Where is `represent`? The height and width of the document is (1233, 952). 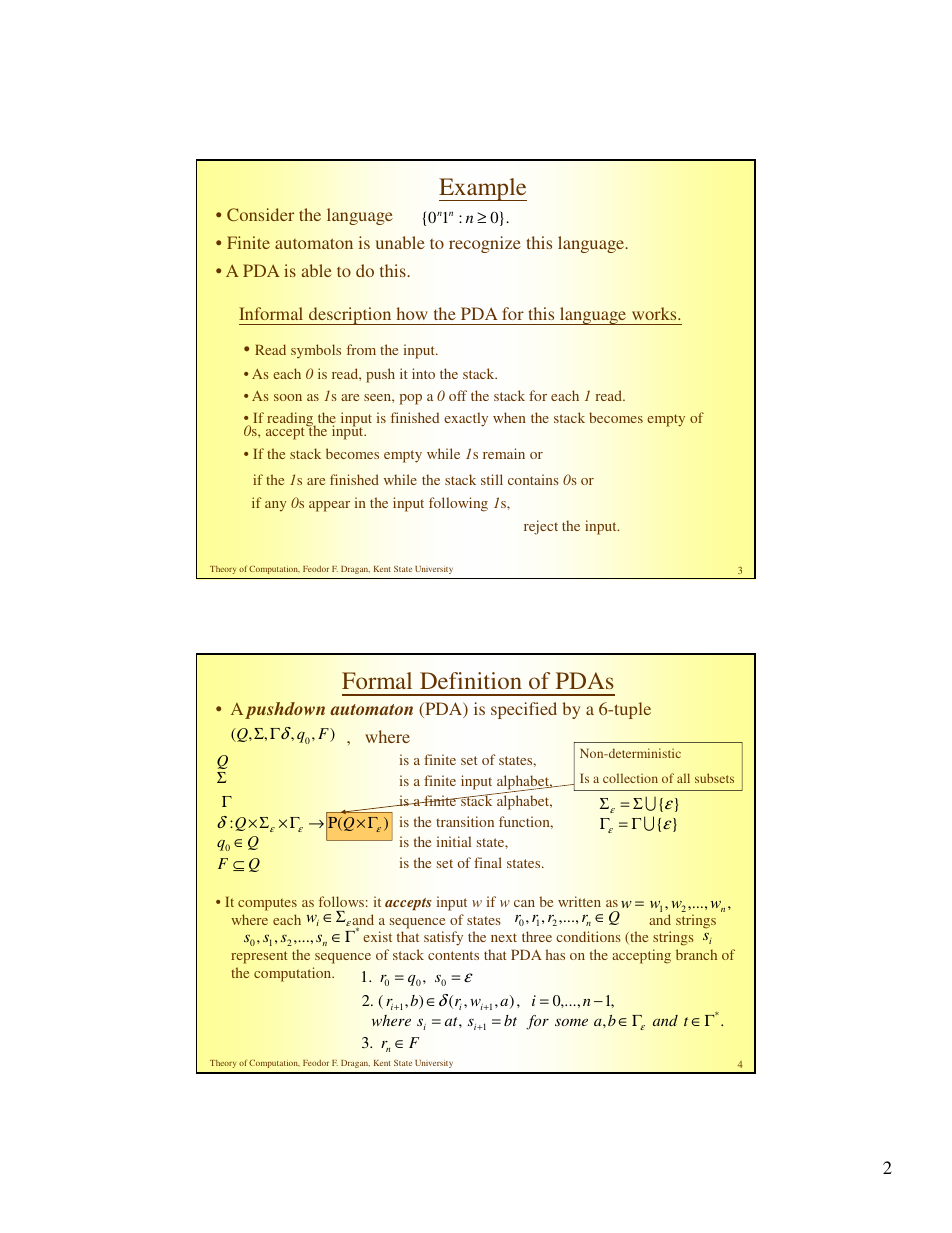
represent is located at coordinates (259, 957).
